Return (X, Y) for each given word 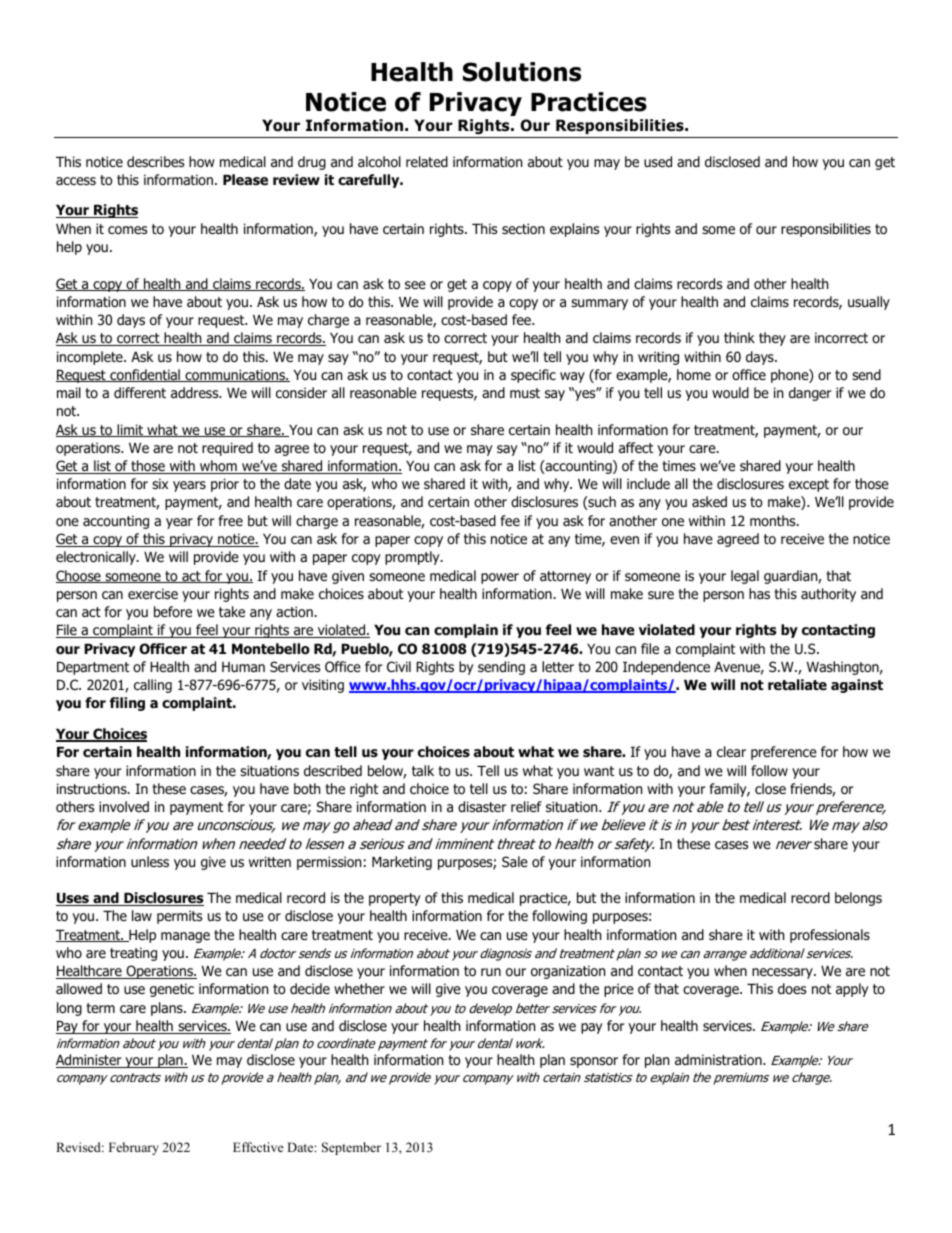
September (351, 1148)
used (658, 162)
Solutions (522, 72)
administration (719, 1060)
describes (155, 161)
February (134, 1148)
